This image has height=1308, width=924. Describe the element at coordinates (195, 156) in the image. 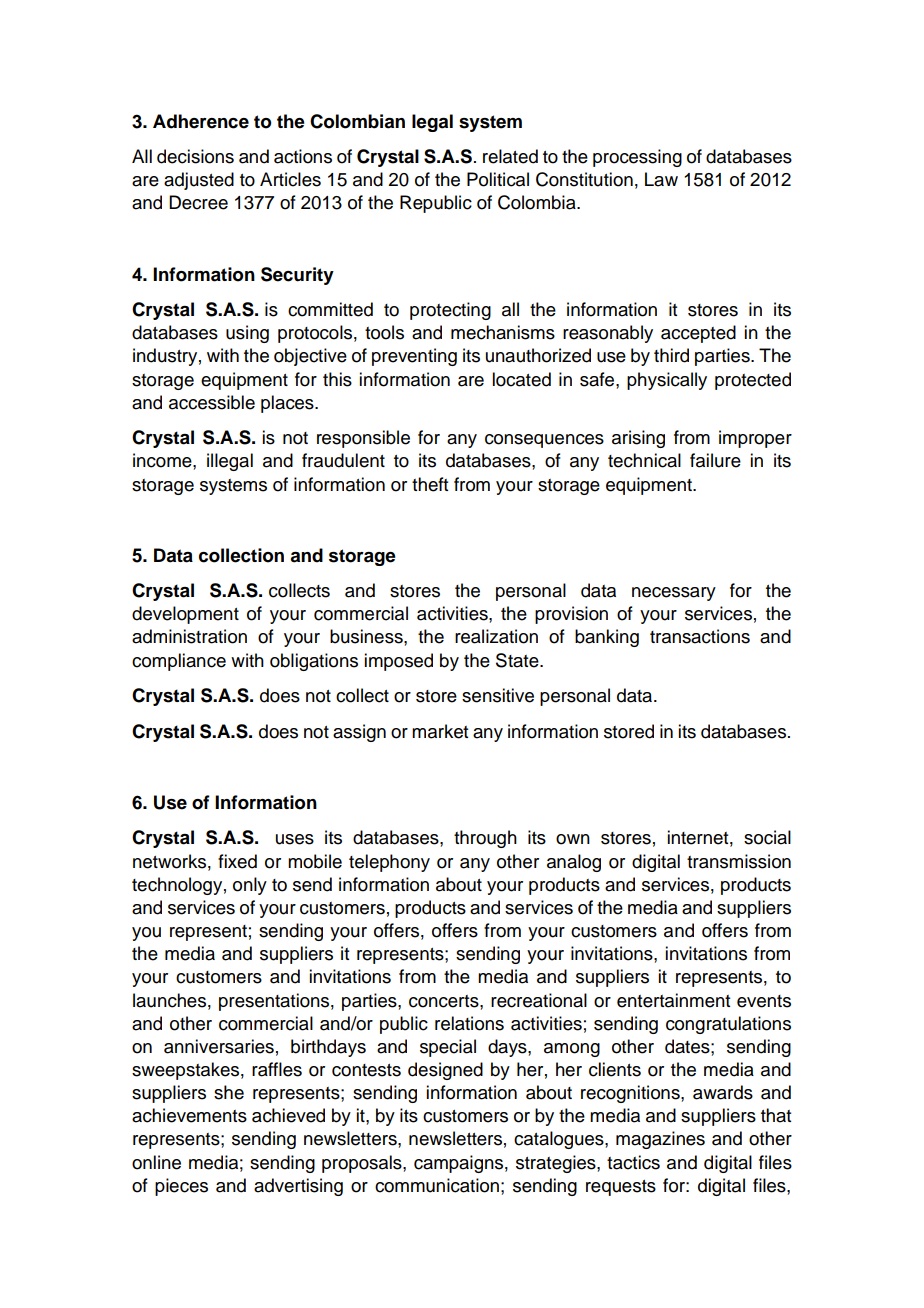

I see `decisions` at that location.
